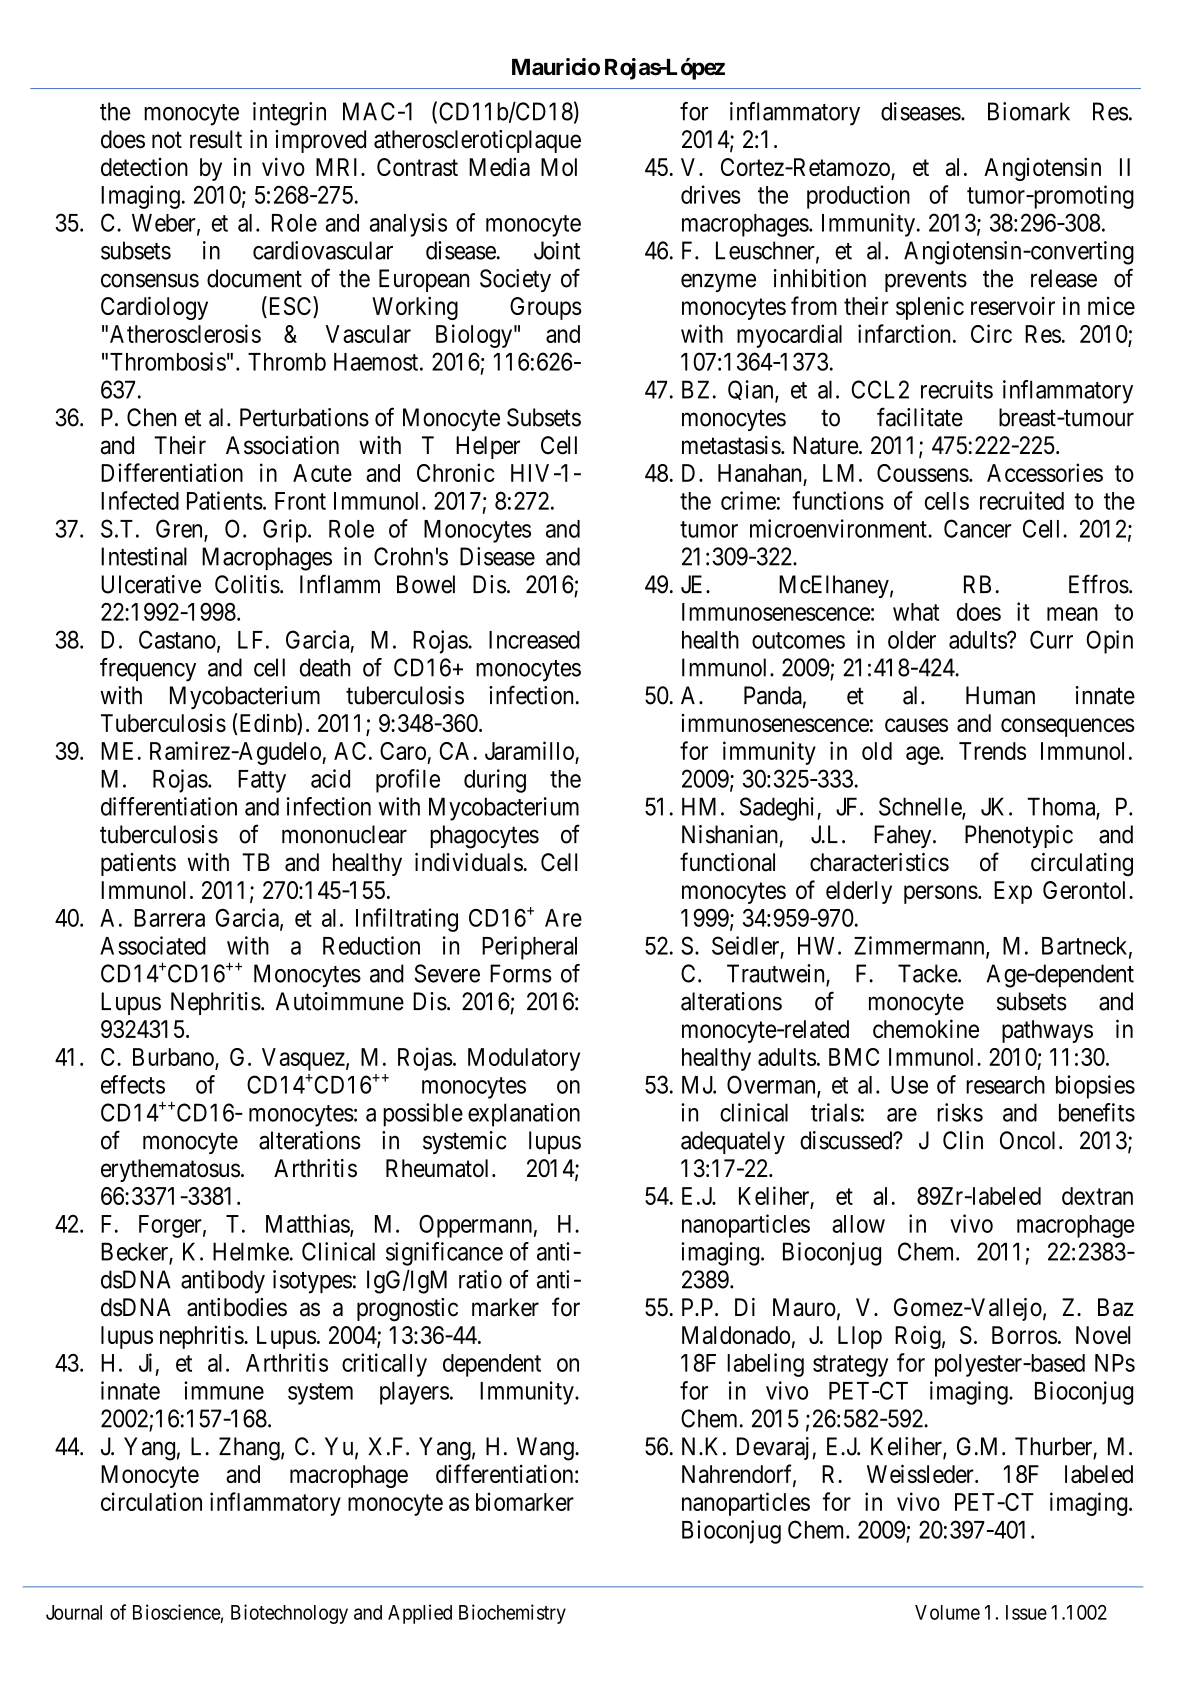  What do you see at coordinates (216, 139) in the screenshot?
I see `result` at bounding box center [216, 139].
